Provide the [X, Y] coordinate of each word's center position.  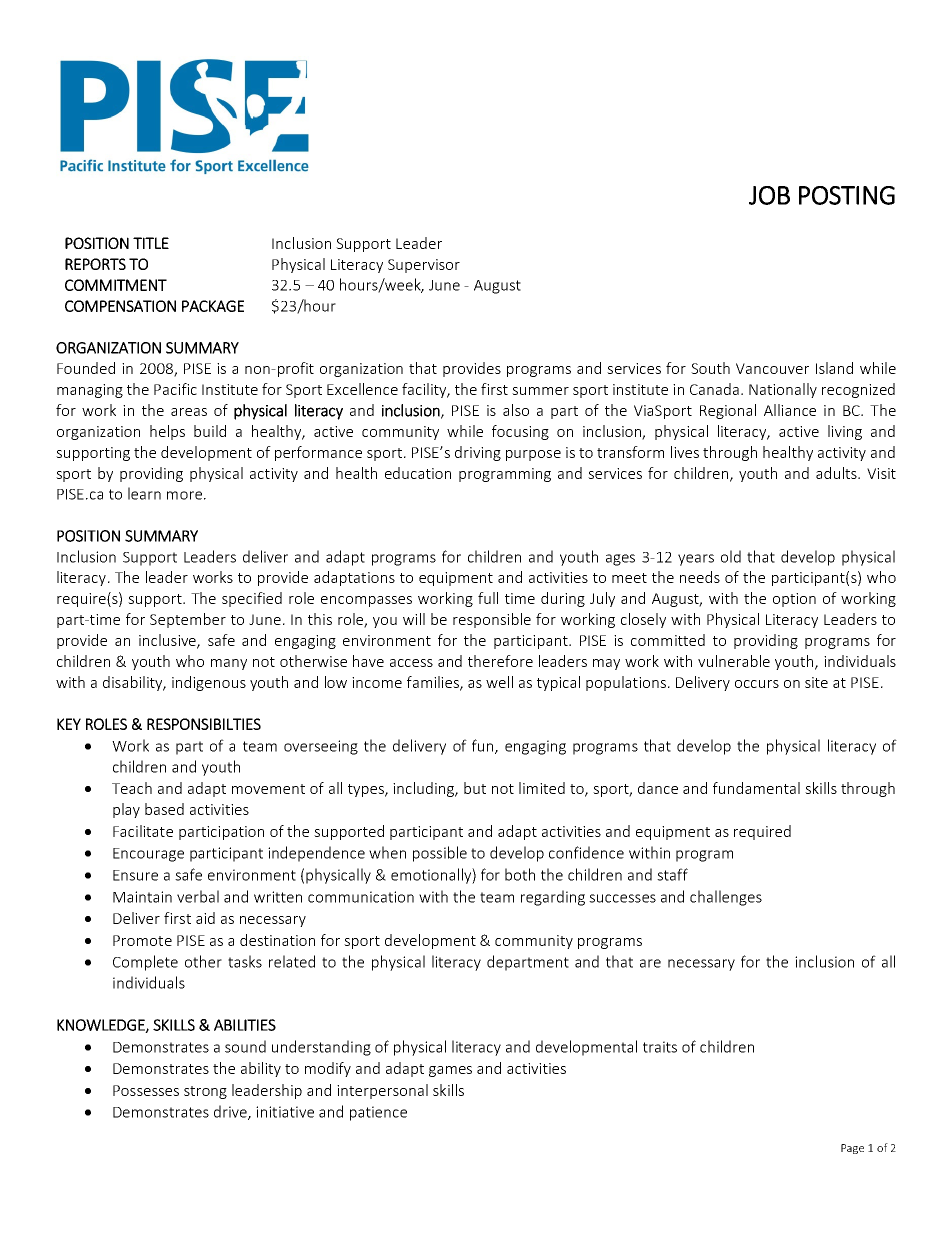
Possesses [146, 1090]
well [499, 682]
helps [167, 432]
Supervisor [424, 266]
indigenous [209, 683]
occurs [757, 684]
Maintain [142, 897]
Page [852, 1149]
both [520, 874]
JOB [769, 195]
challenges [726, 898]
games [450, 1071]
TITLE [151, 243]
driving [478, 453]
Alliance [790, 410]
